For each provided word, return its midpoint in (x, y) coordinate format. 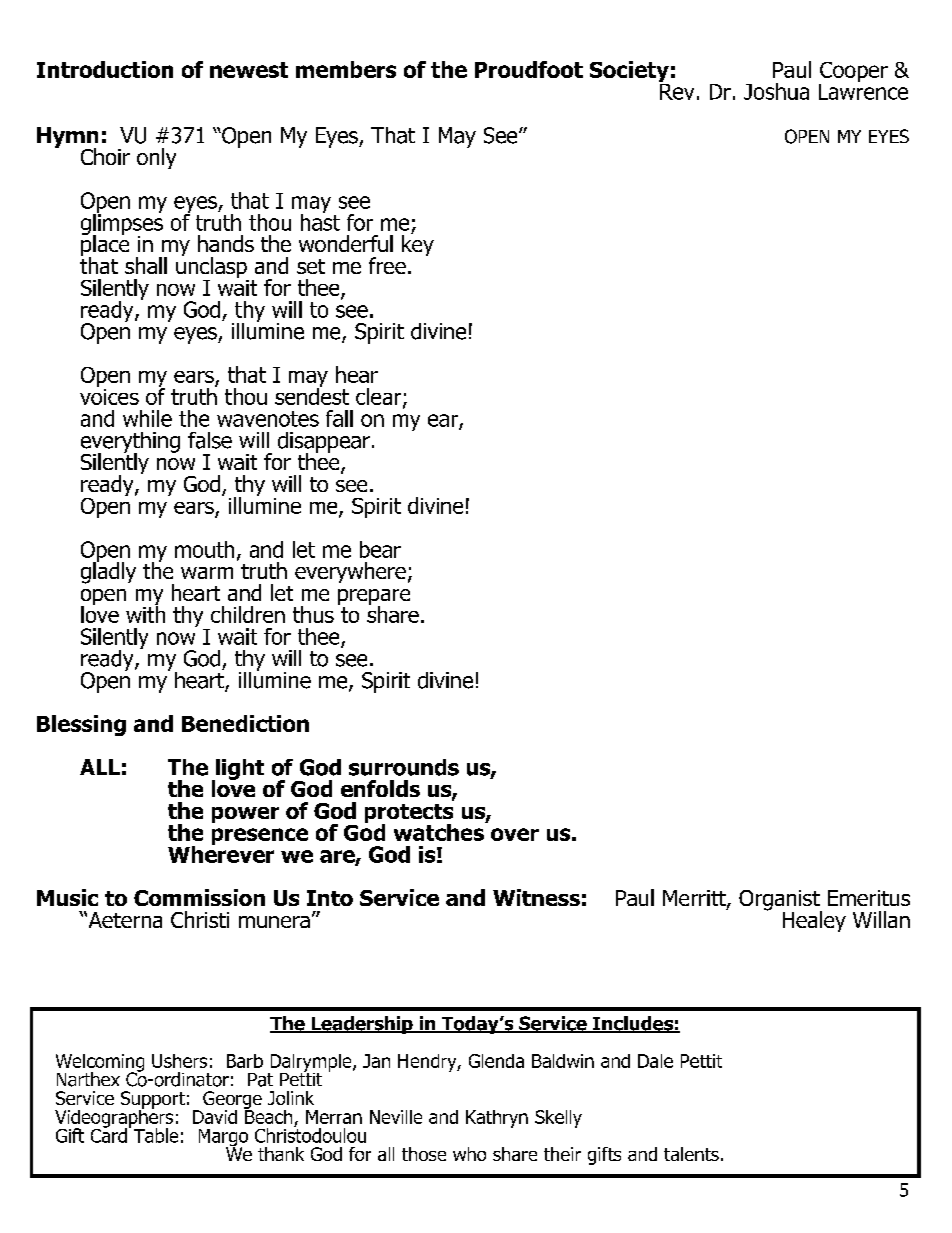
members (346, 69)
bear (380, 549)
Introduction (105, 69)
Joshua (776, 91)
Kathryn (497, 1119)
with (145, 613)
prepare (374, 598)
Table (156, 1135)
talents (691, 1154)
